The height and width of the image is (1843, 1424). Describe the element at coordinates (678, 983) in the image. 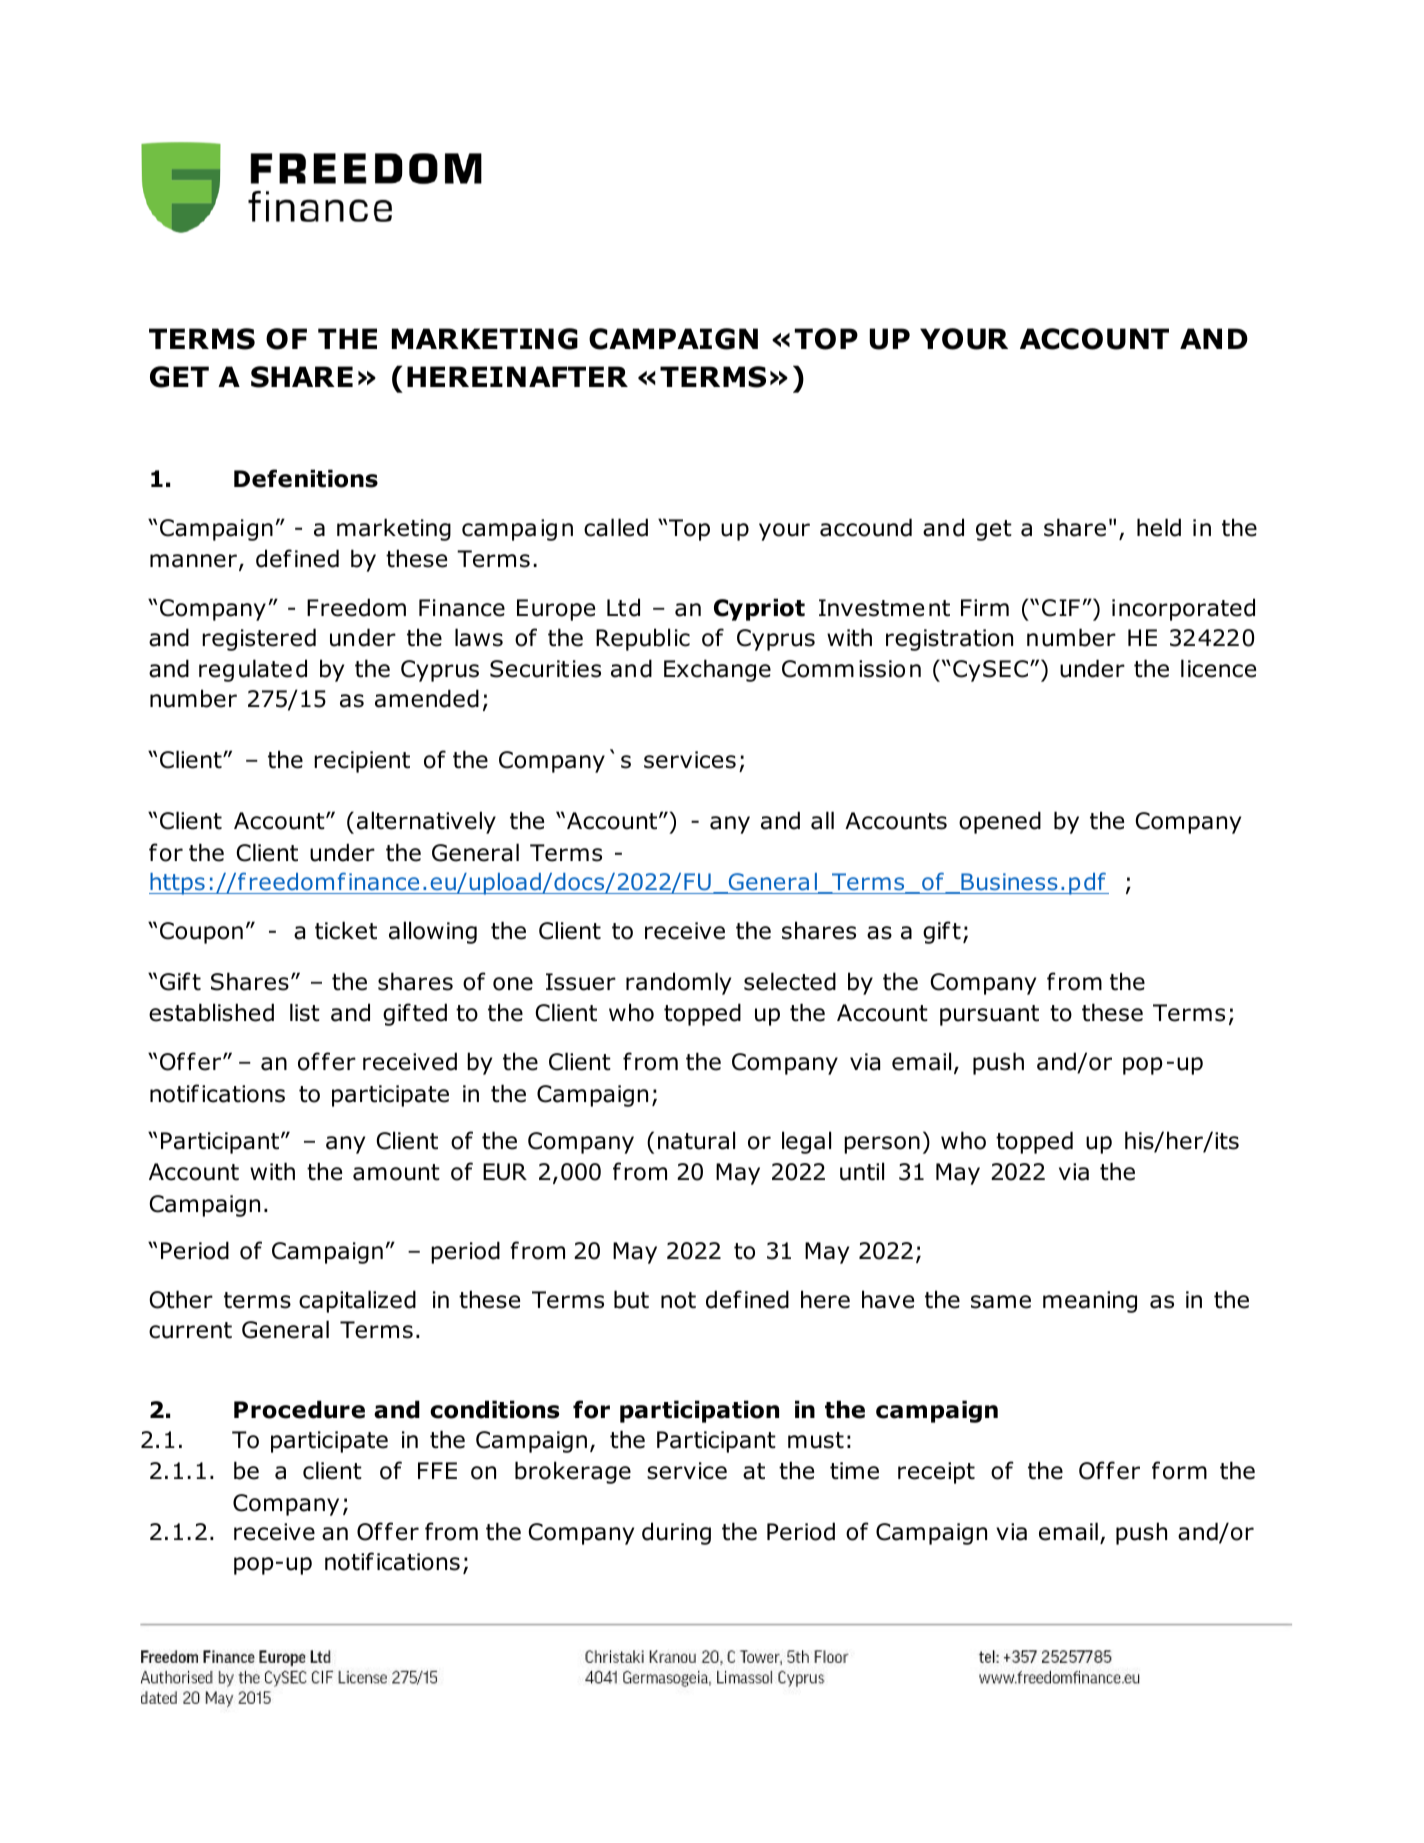

I see `randomly` at that location.
